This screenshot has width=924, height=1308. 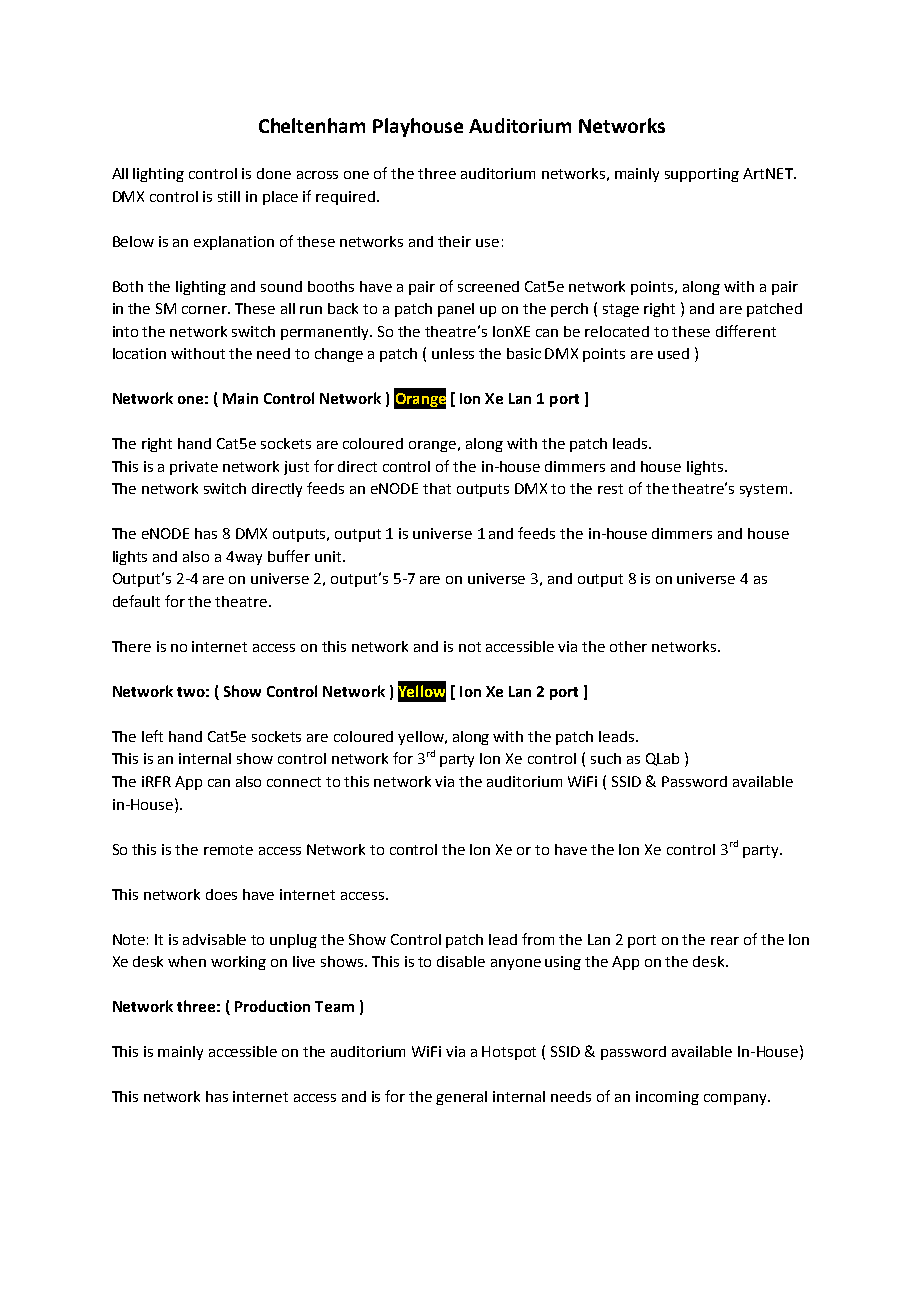 What do you see at coordinates (131, 646) in the screenshot?
I see `There` at bounding box center [131, 646].
